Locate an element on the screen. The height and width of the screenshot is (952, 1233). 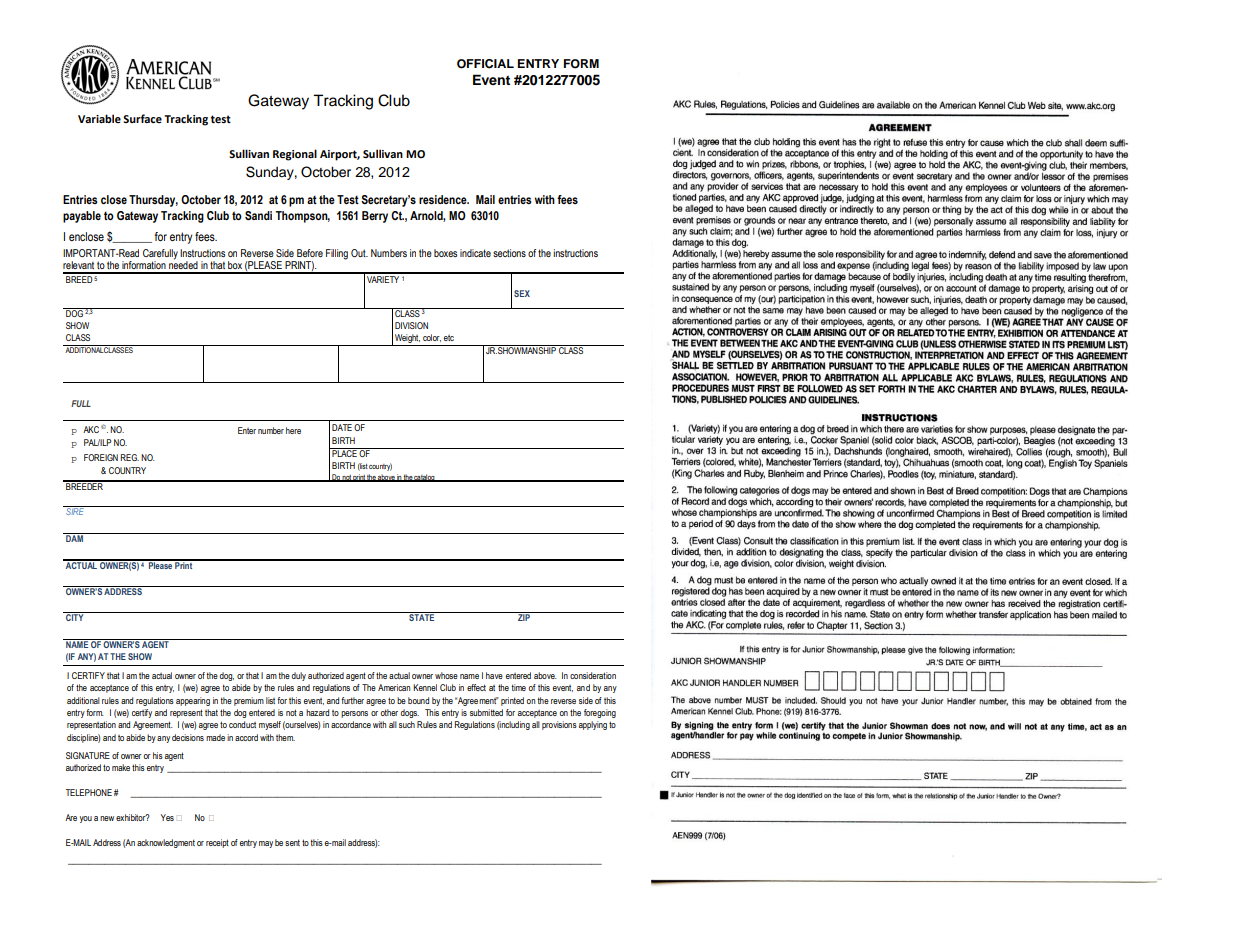
FOREIGN is located at coordinates (101, 457).
